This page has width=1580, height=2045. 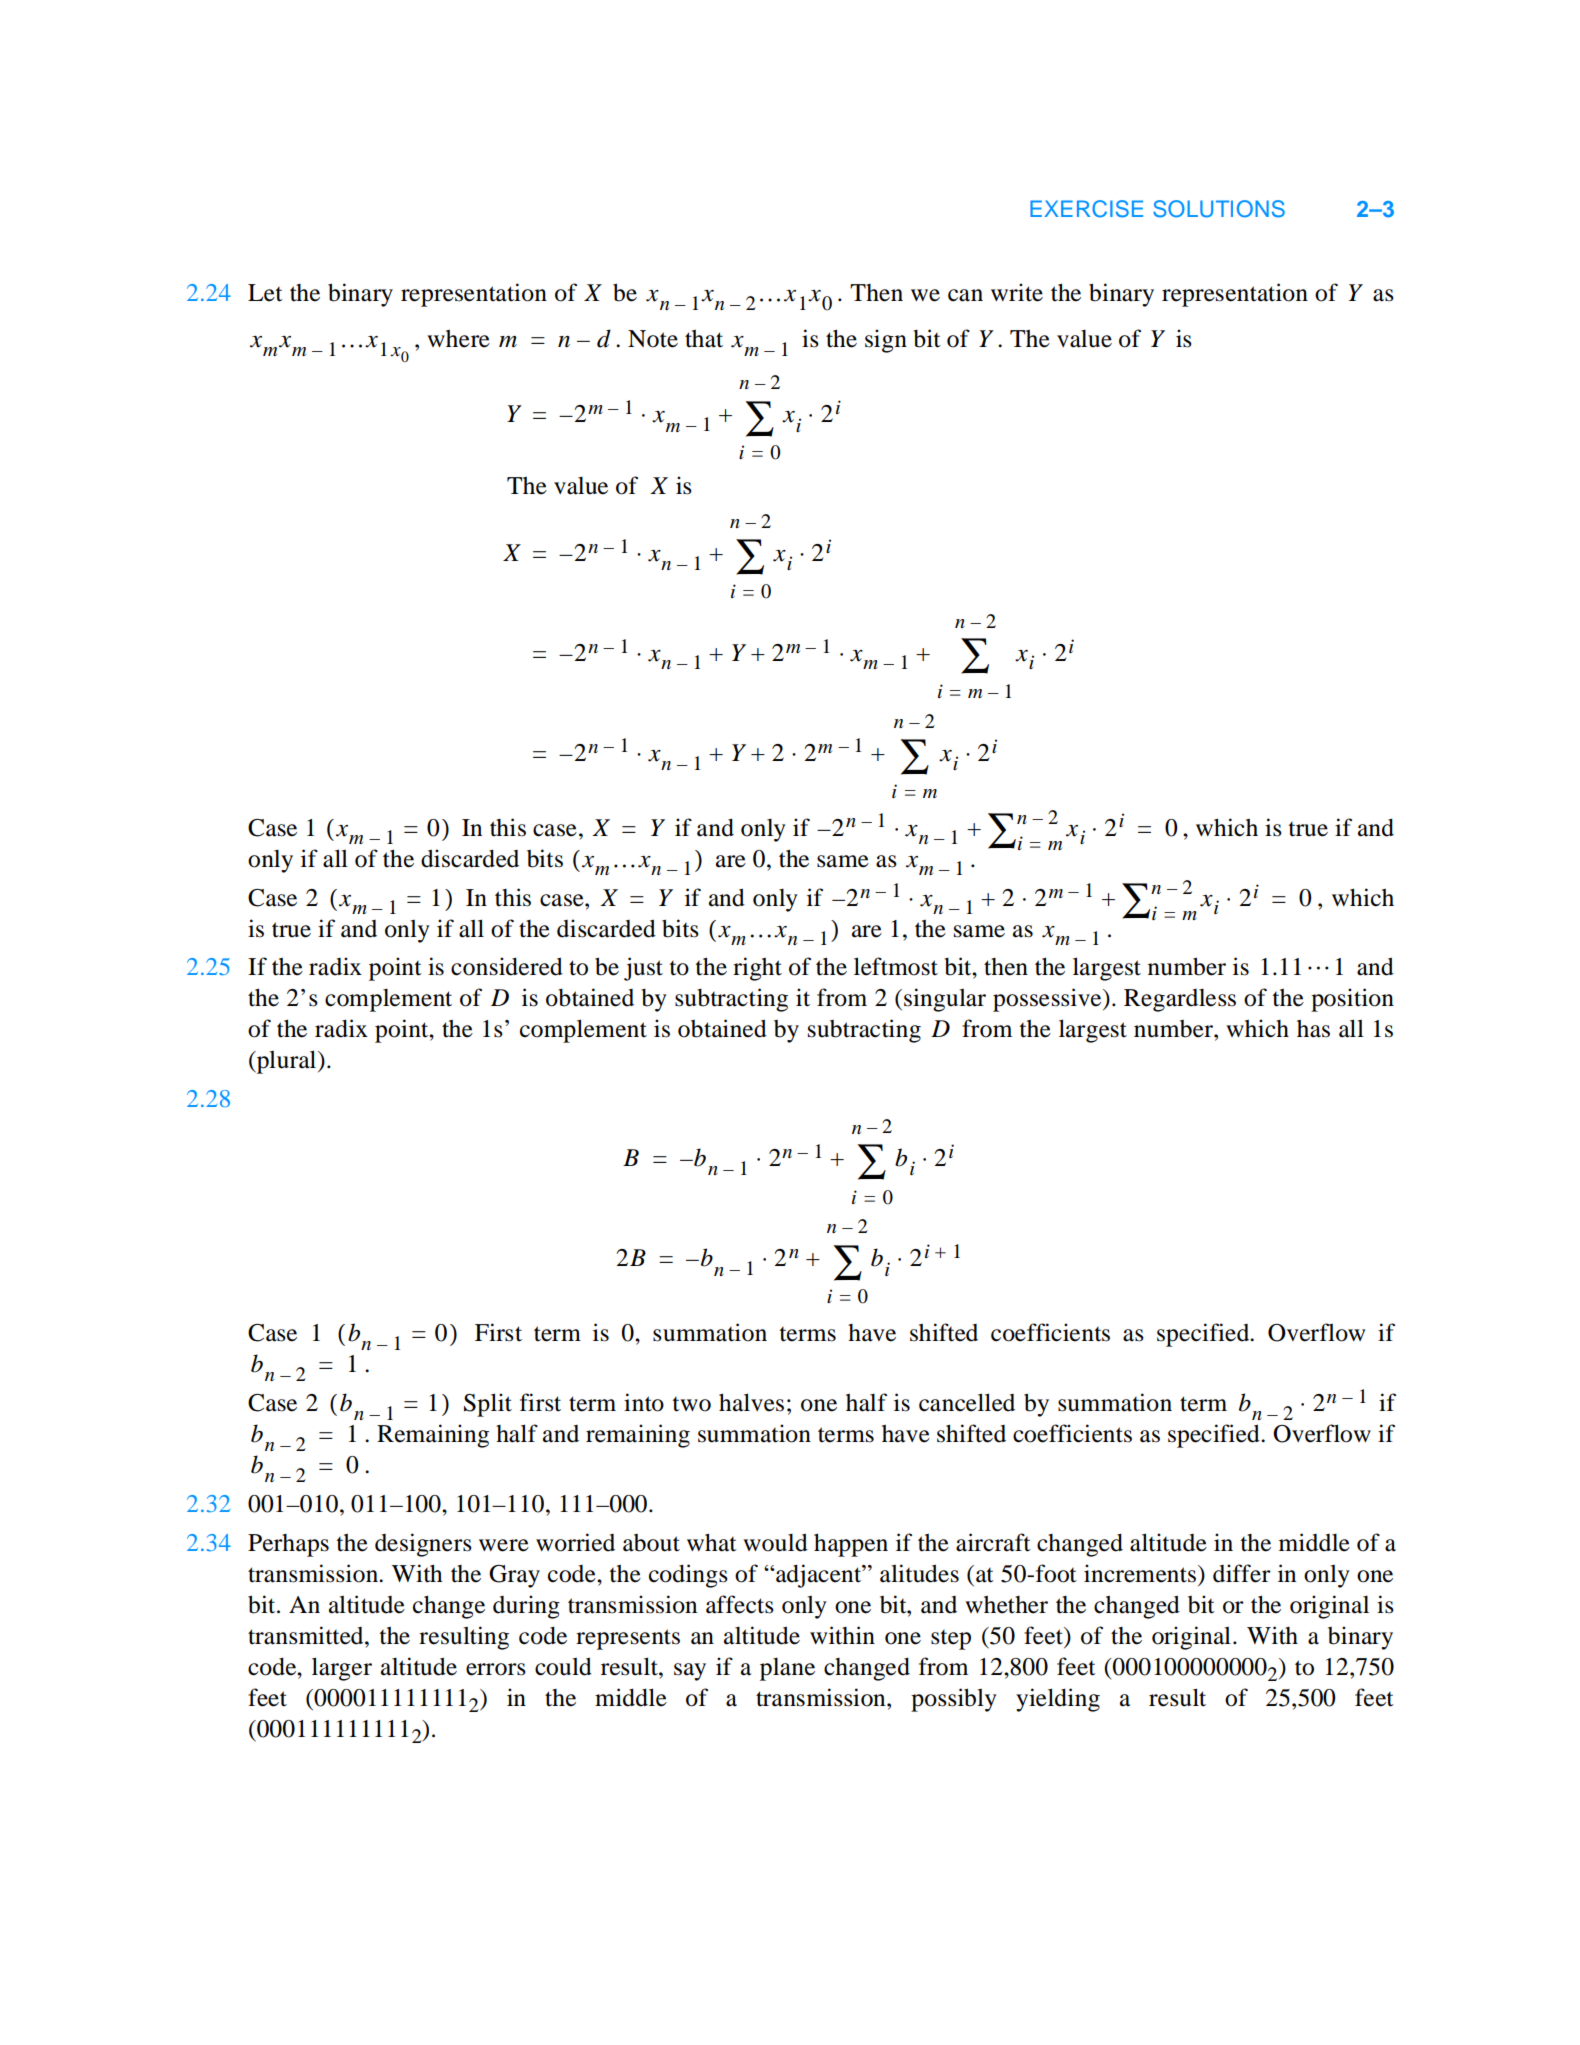 I want to click on differ, so click(x=1242, y=1573).
